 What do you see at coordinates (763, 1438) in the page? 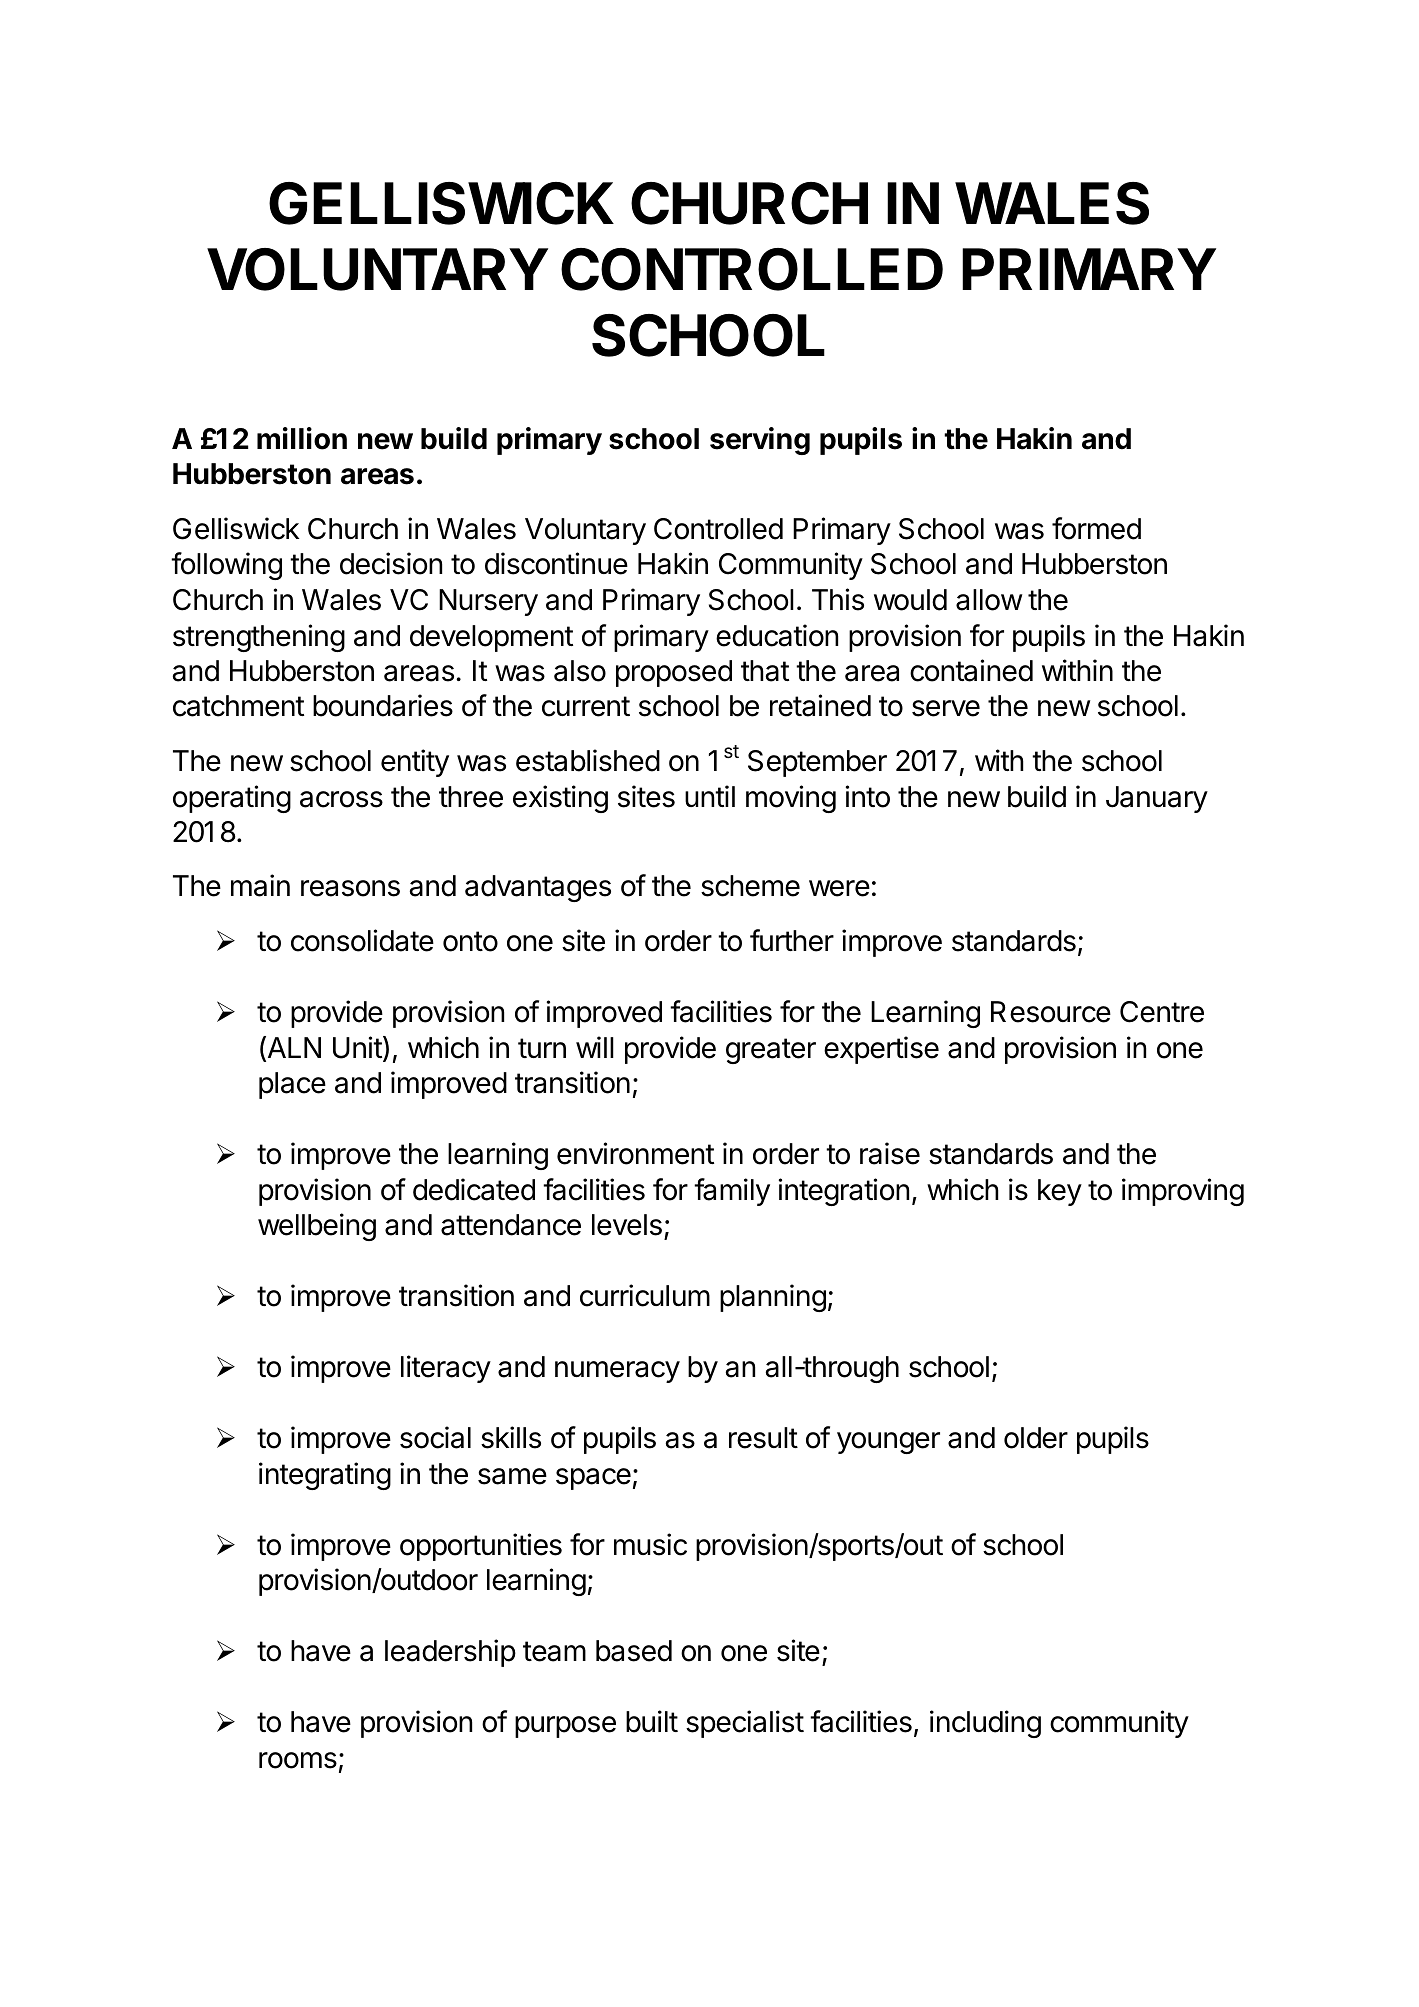
I see `result` at bounding box center [763, 1438].
